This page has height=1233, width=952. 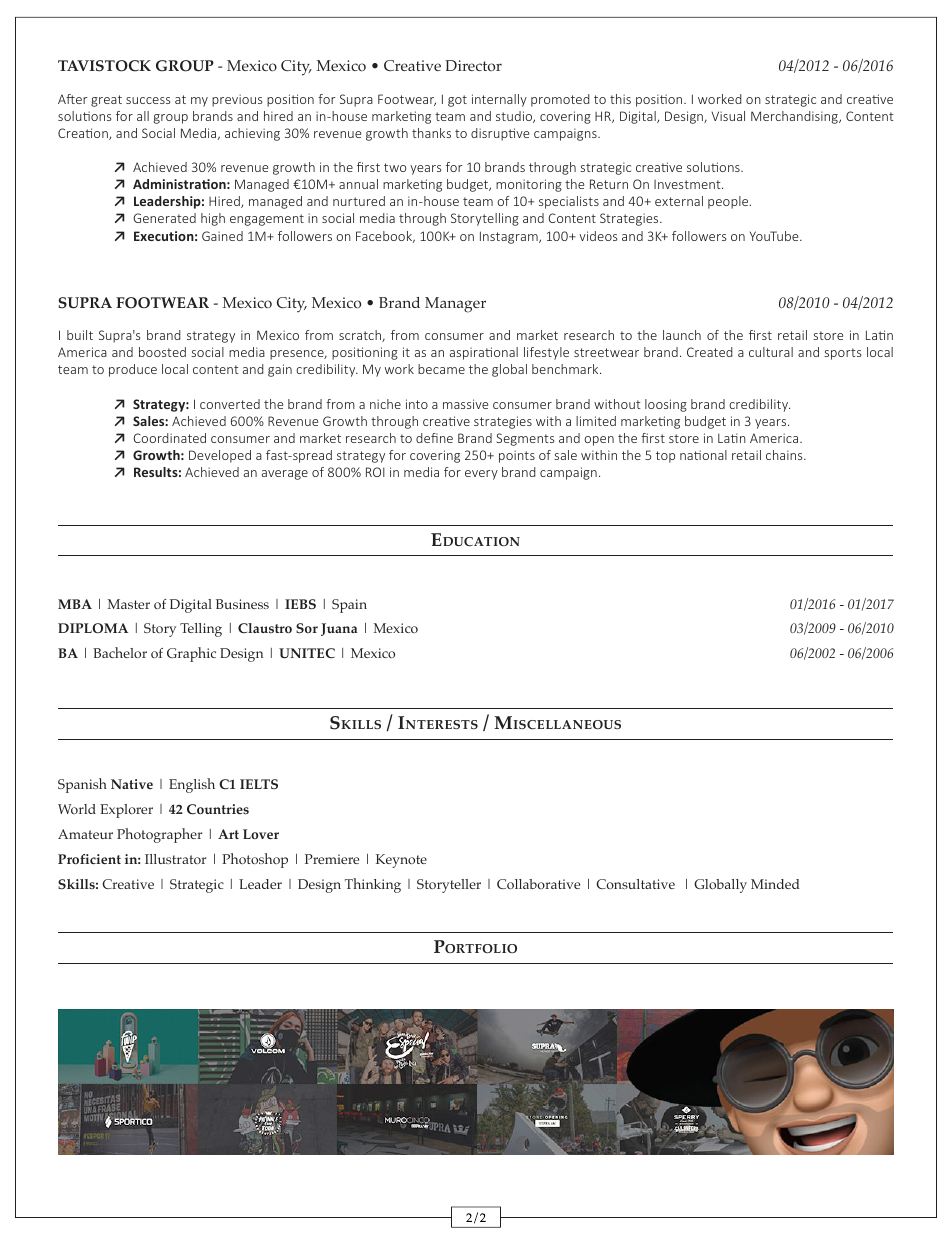 What do you see at coordinates (162, 352) in the page?
I see `boosted` at bounding box center [162, 352].
